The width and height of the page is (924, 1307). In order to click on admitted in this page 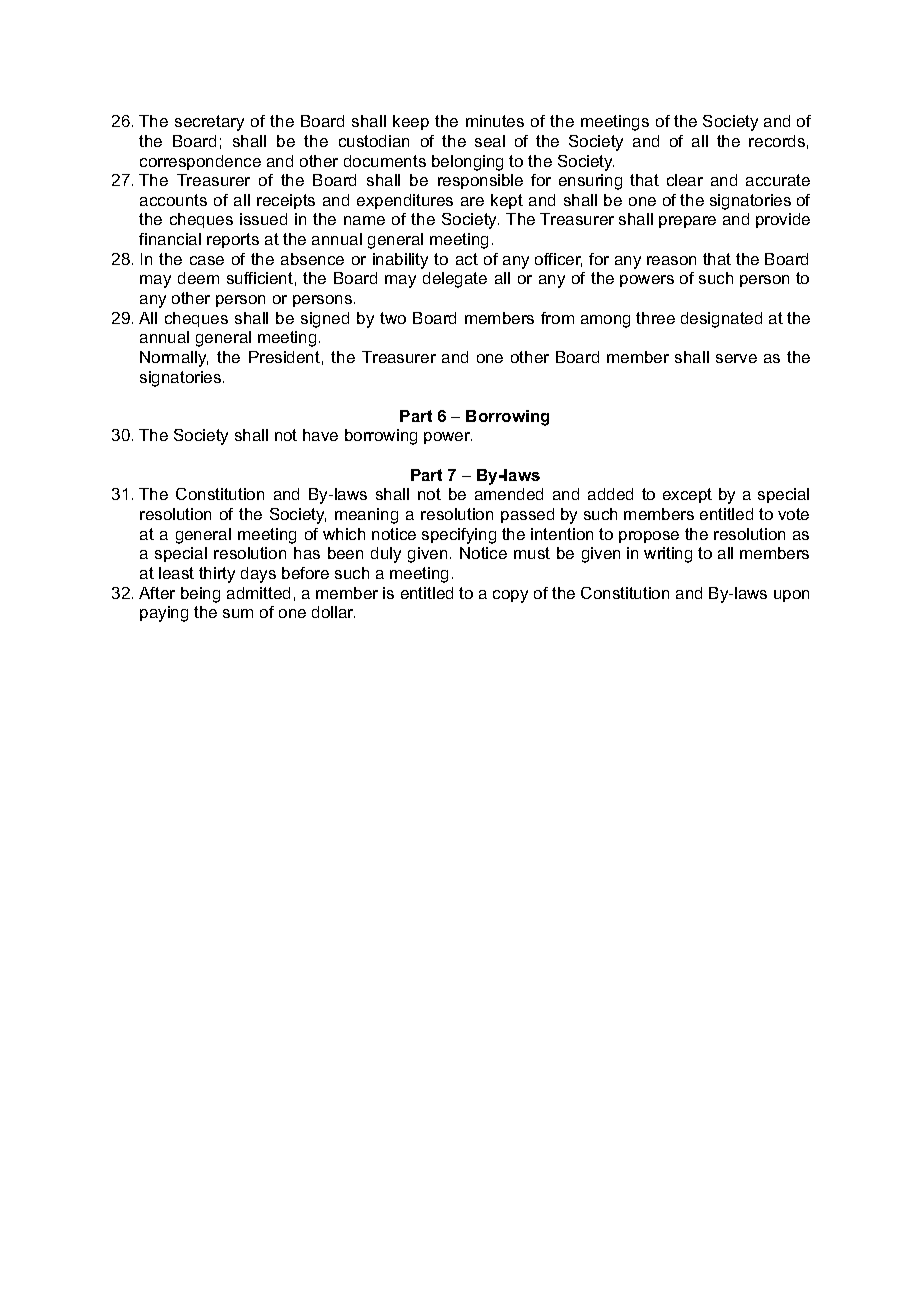, I will do `click(258, 593)`.
